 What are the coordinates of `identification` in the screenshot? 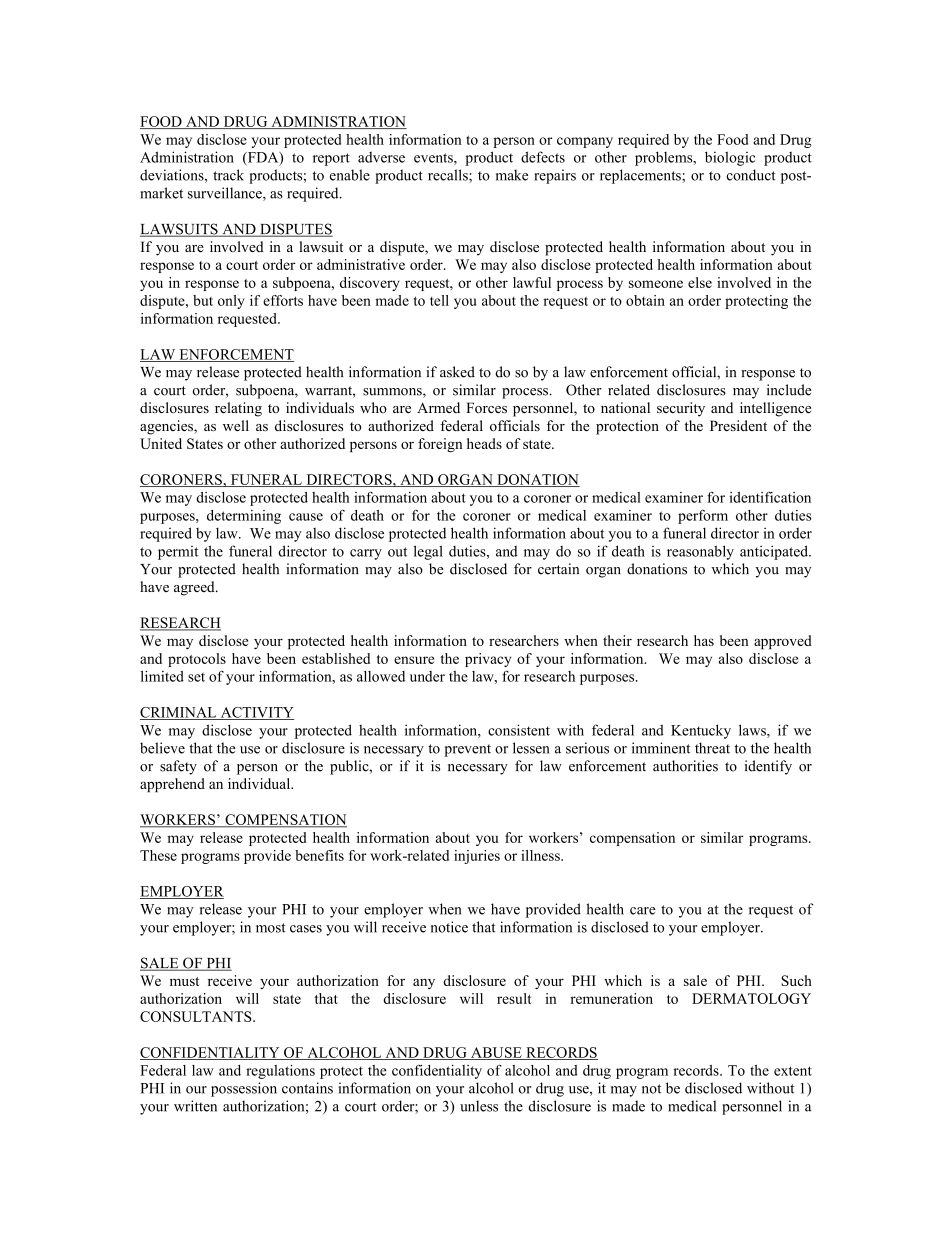 It's located at (770, 497).
